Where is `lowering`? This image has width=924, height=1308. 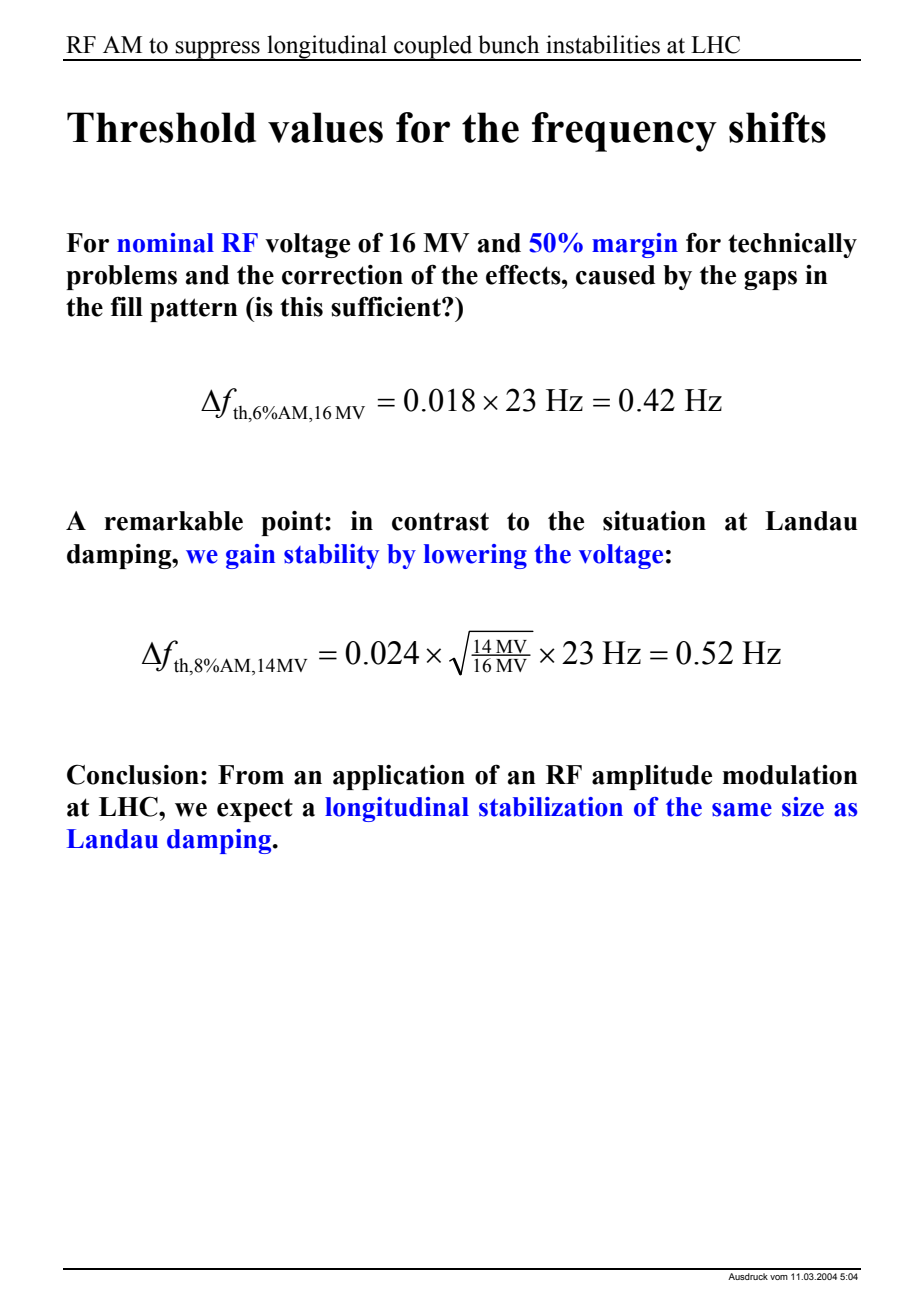 lowering is located at coordinates (475, 556).
